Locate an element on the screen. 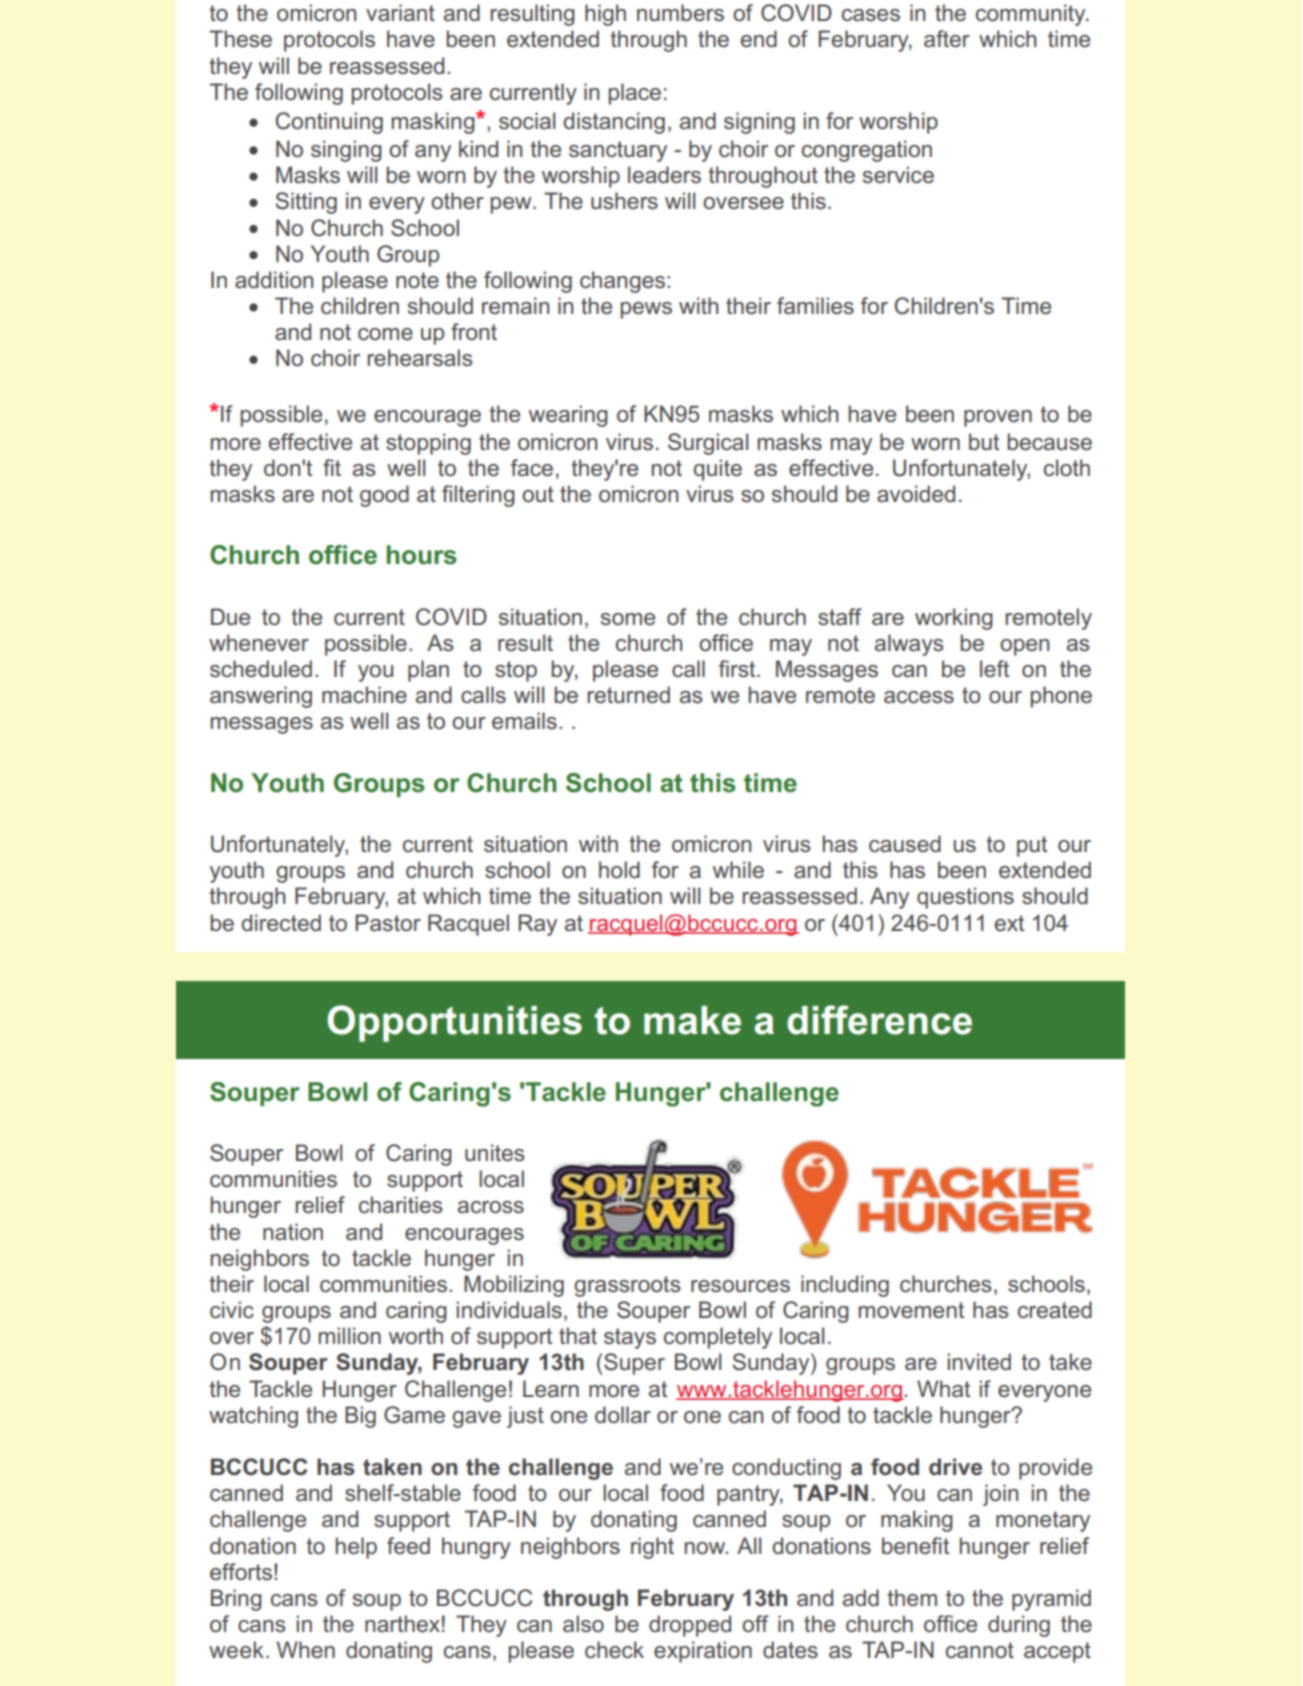  cannot is located at coordinates (980, 1650).
